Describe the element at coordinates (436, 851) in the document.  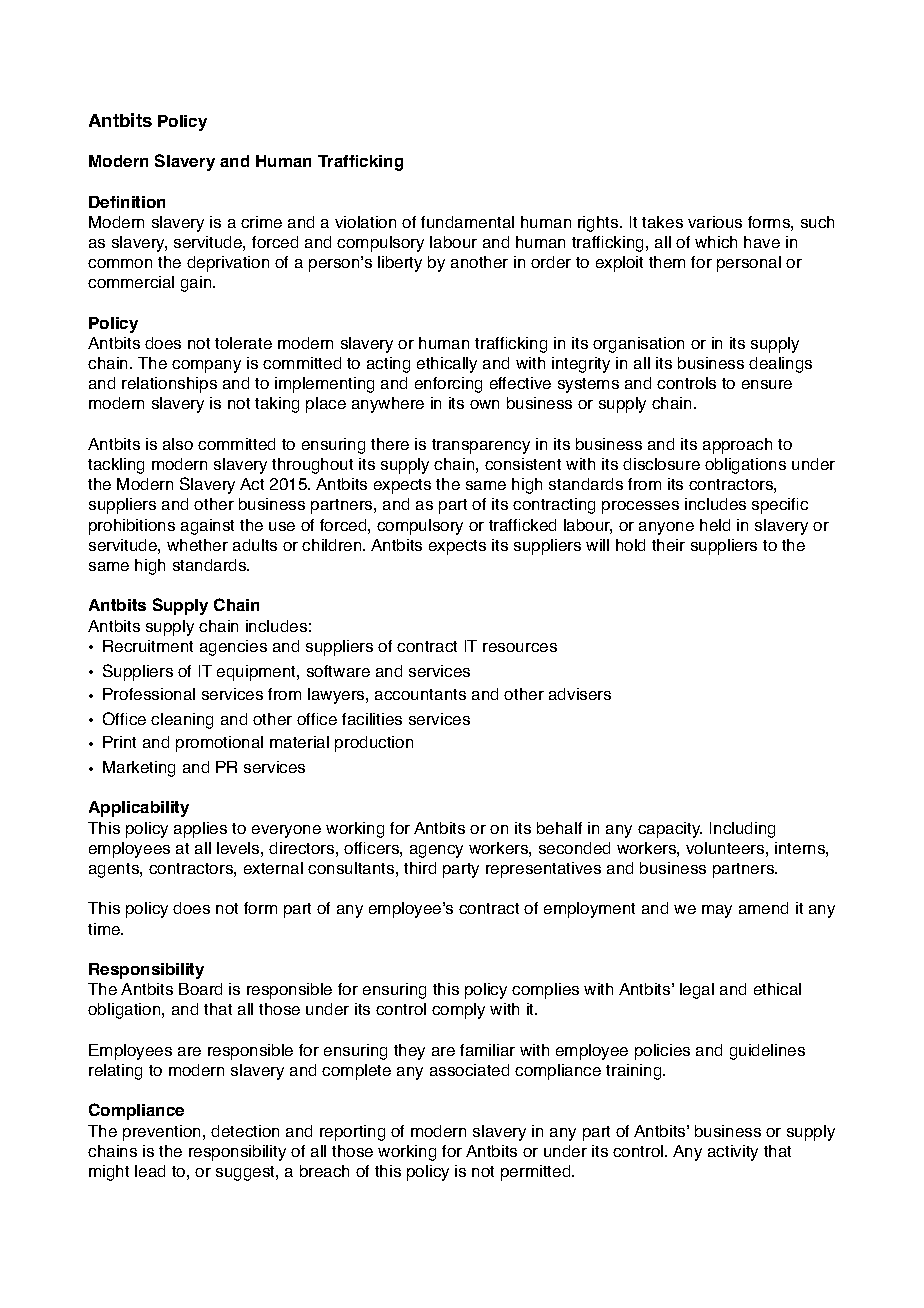
I see `agency` at that location.
